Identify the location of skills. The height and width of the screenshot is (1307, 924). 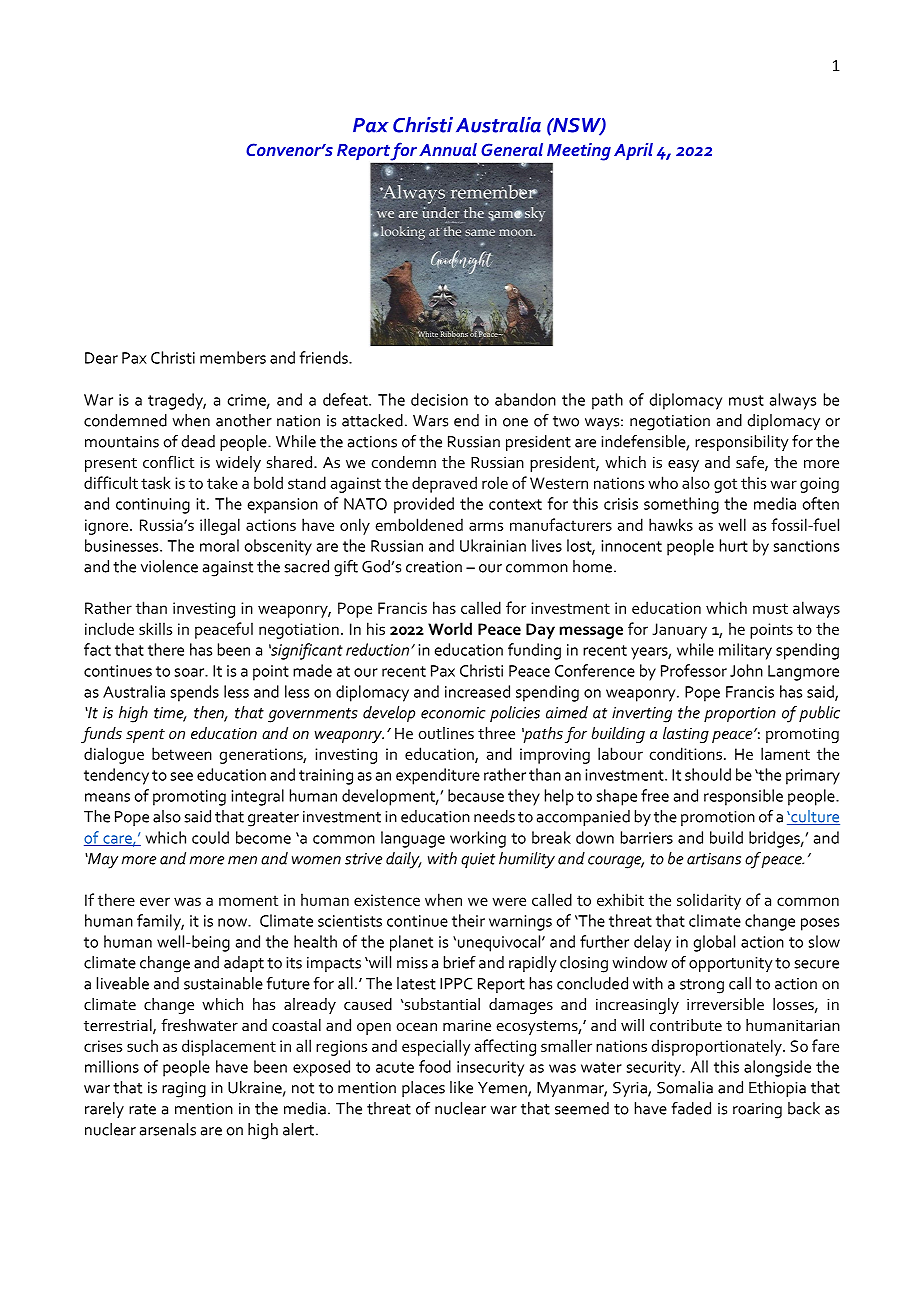
(155, 628).
